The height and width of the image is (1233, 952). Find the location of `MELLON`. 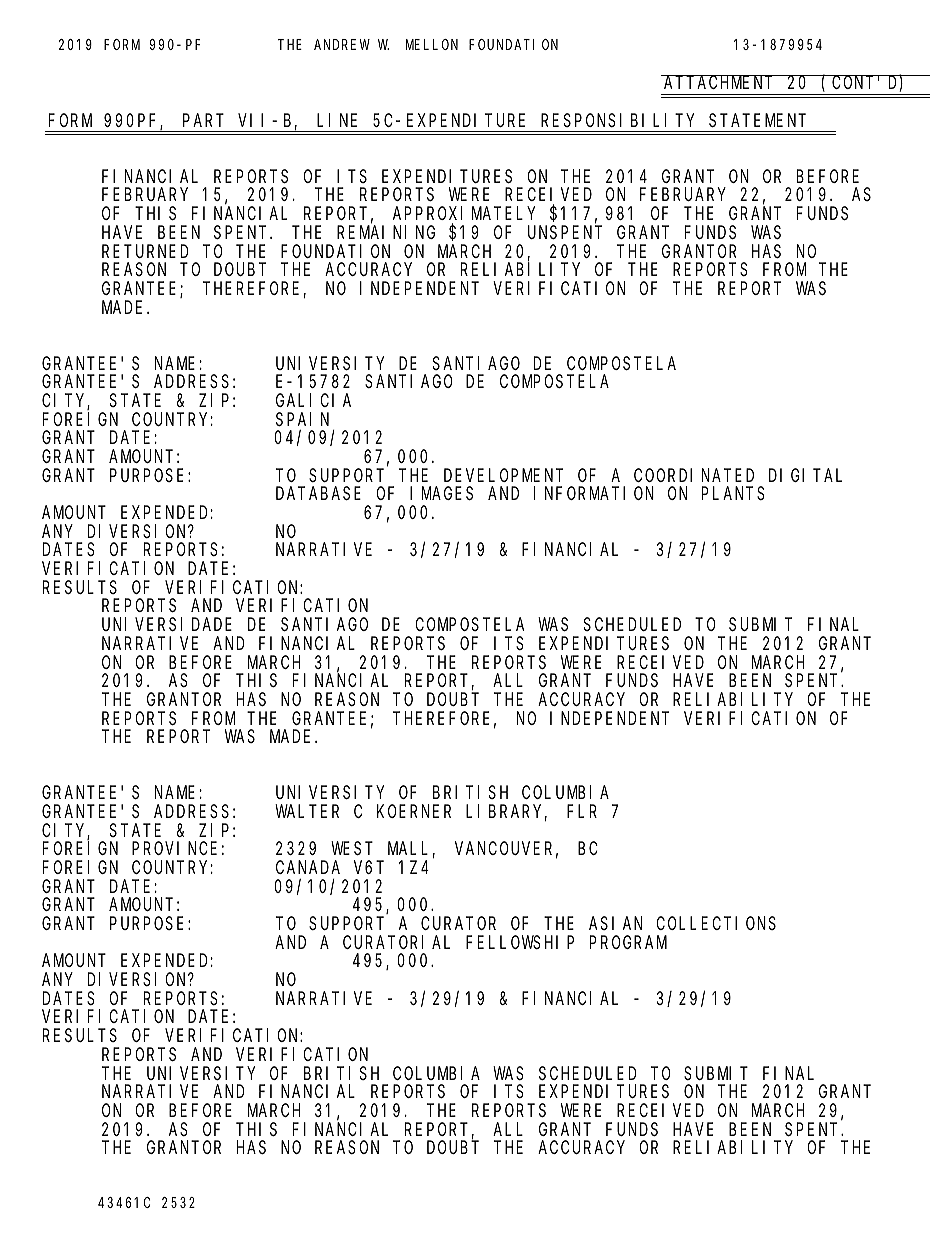

MELLON is located at coordinates (432, 44).
